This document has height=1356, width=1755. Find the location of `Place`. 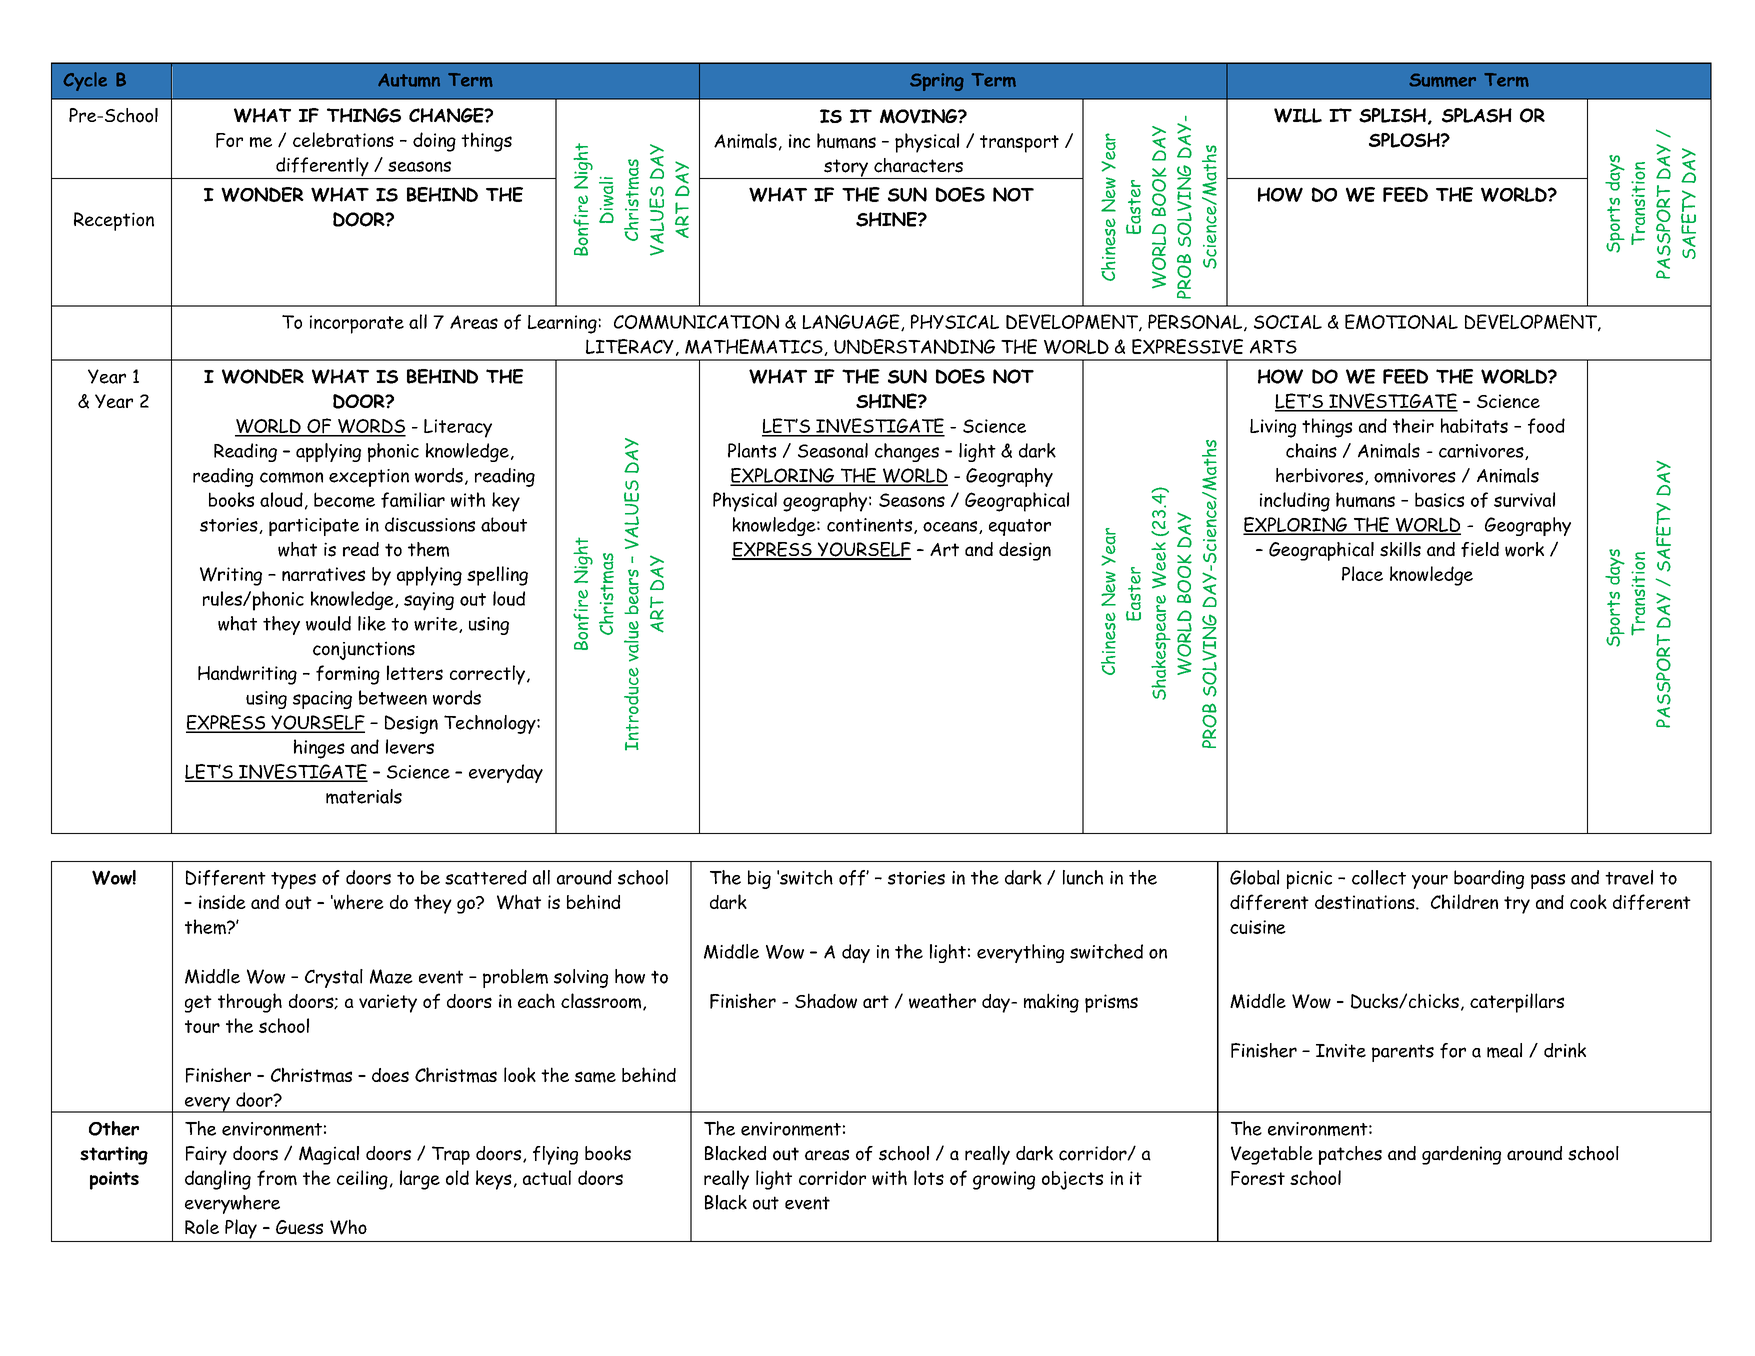

Place is located at coordinates (1362, 573).
